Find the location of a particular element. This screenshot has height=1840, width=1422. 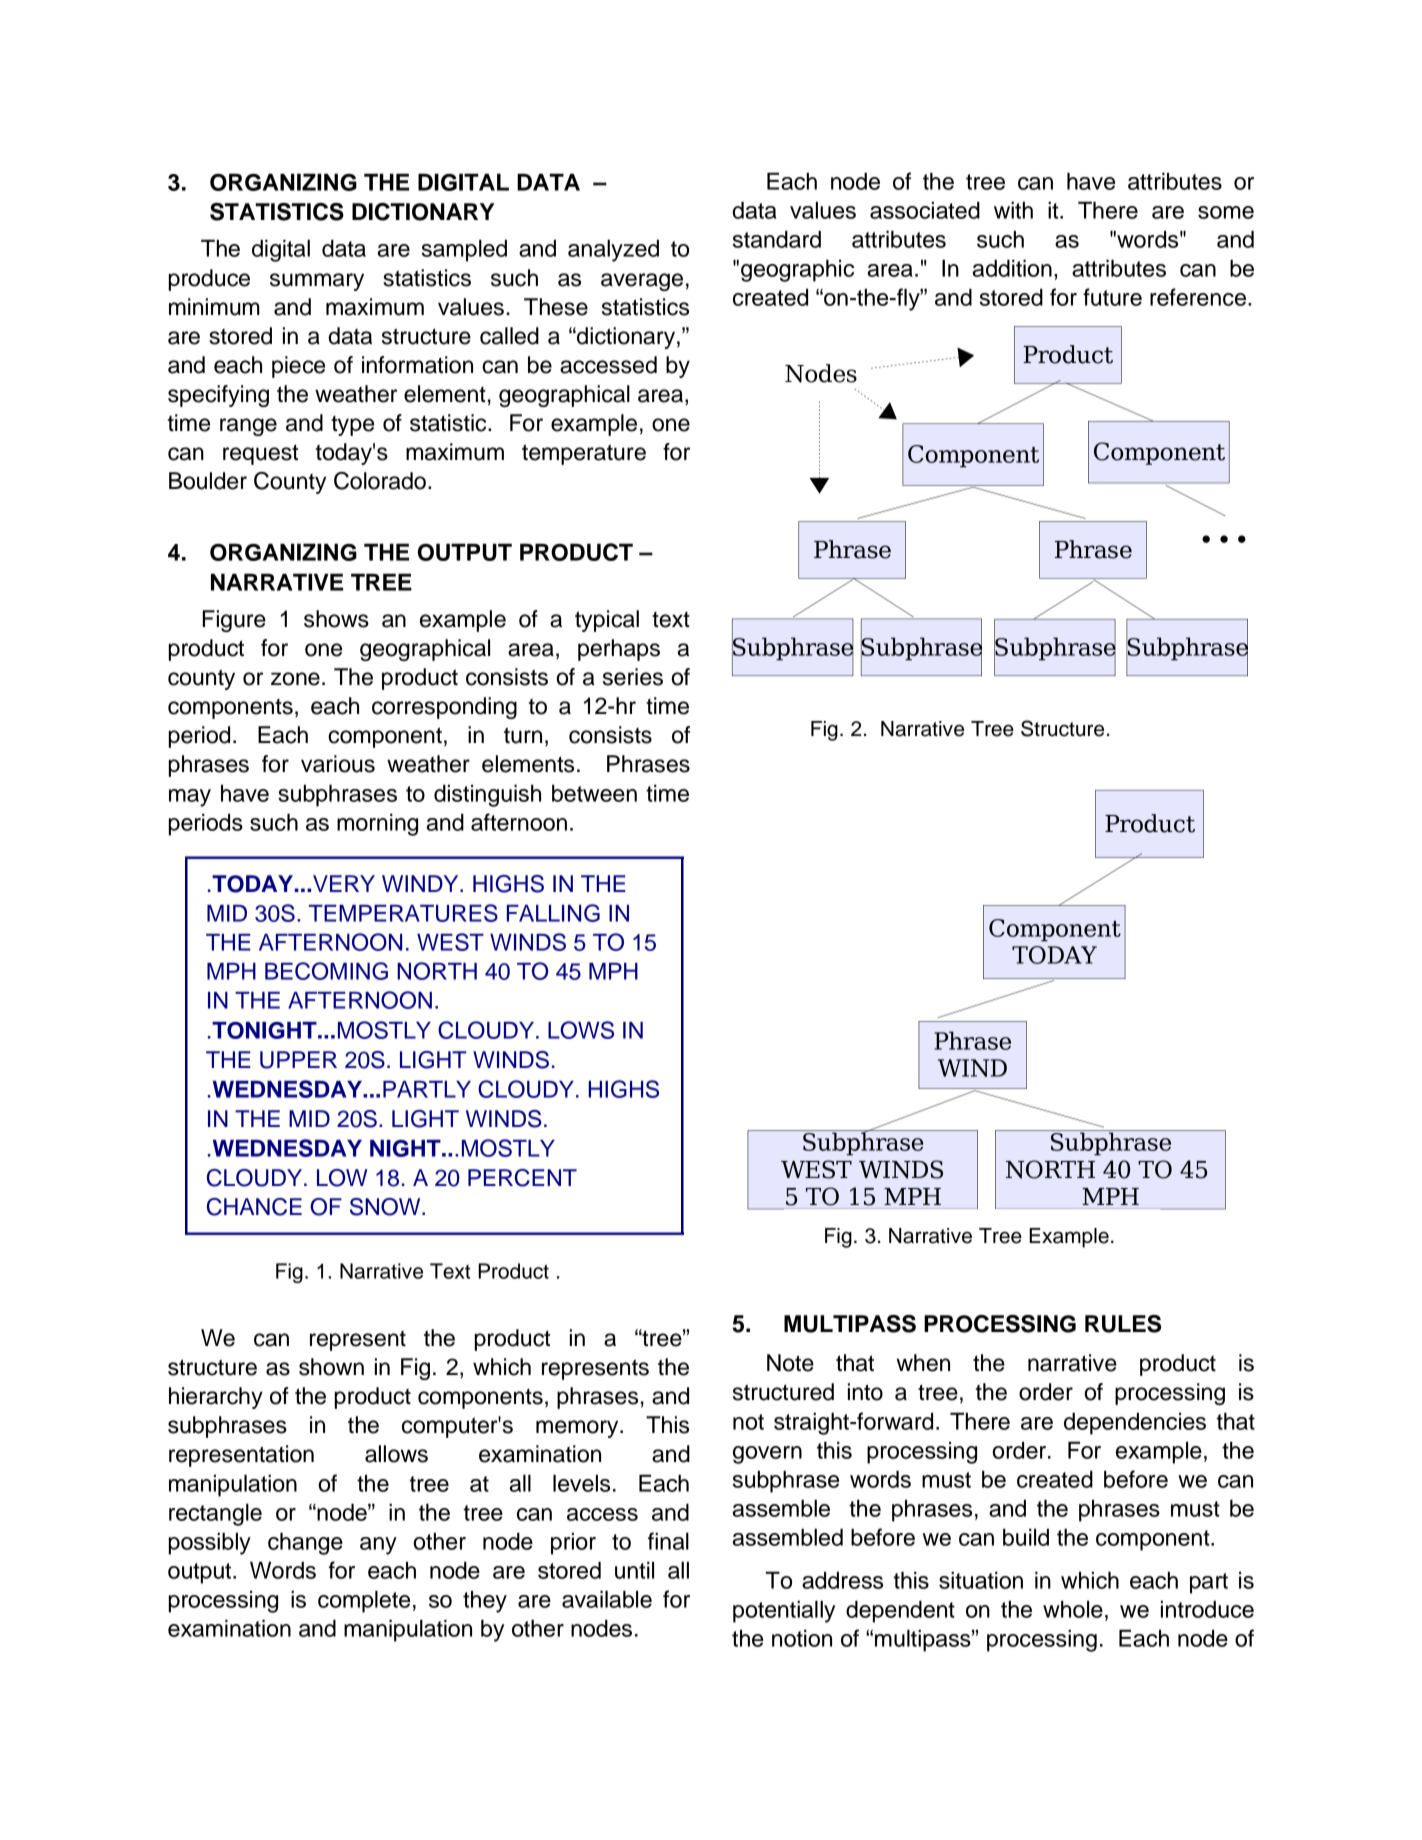

series is located at coordinates (633, 677).
